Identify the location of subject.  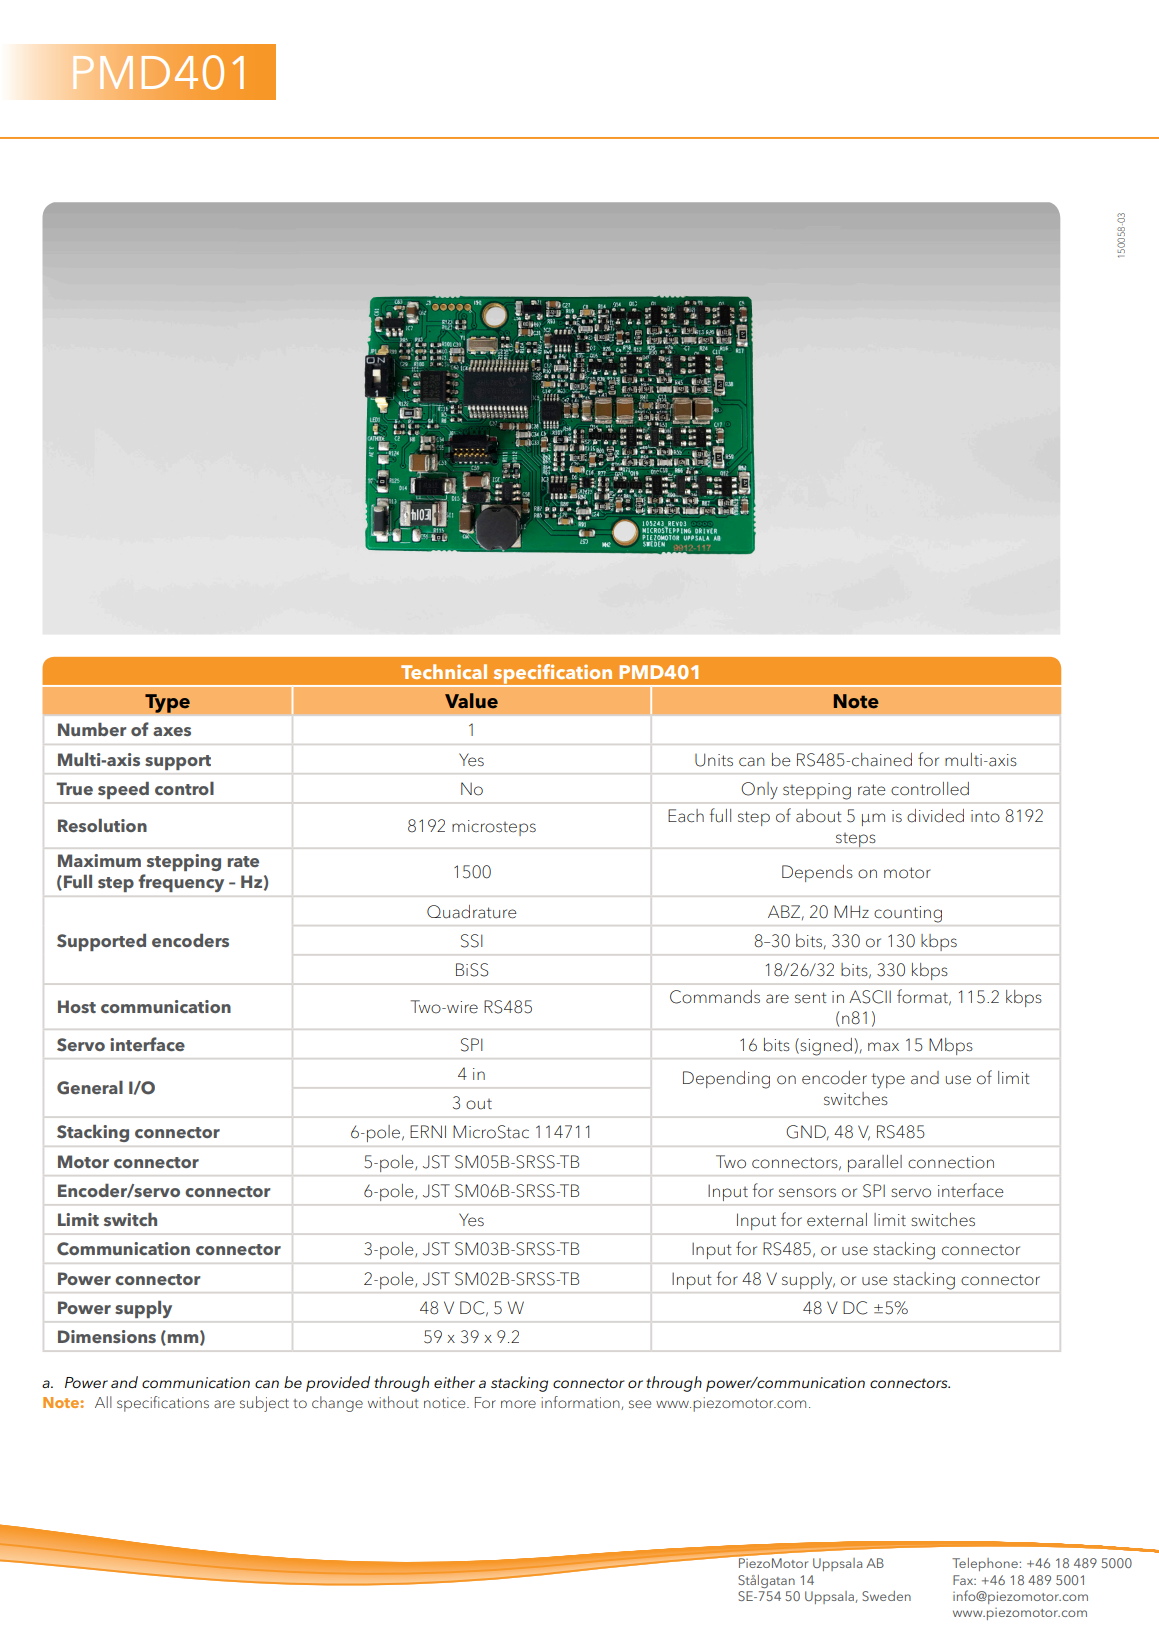
(264, 1404).
